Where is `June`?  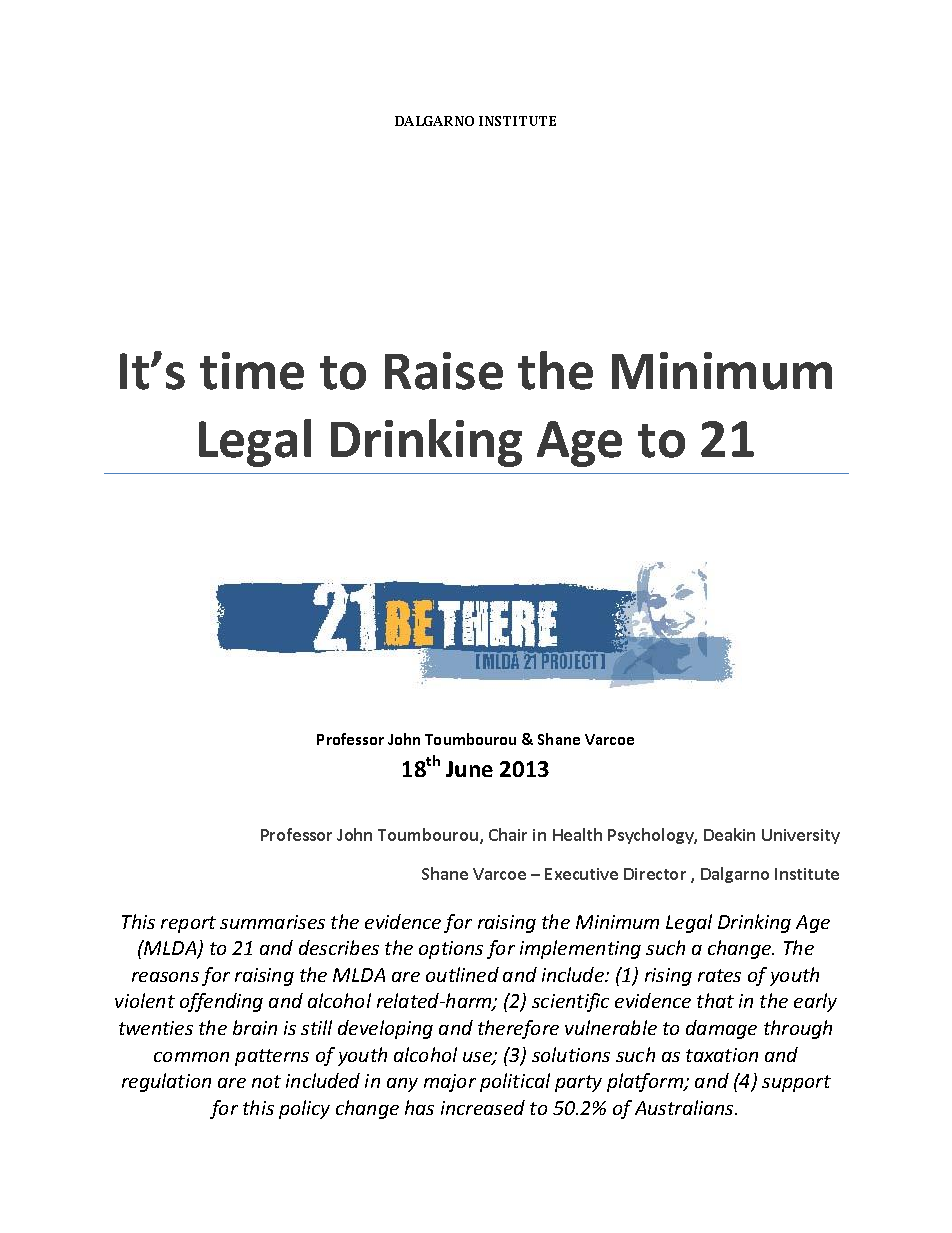 June is located at coordinates (469, 769).
